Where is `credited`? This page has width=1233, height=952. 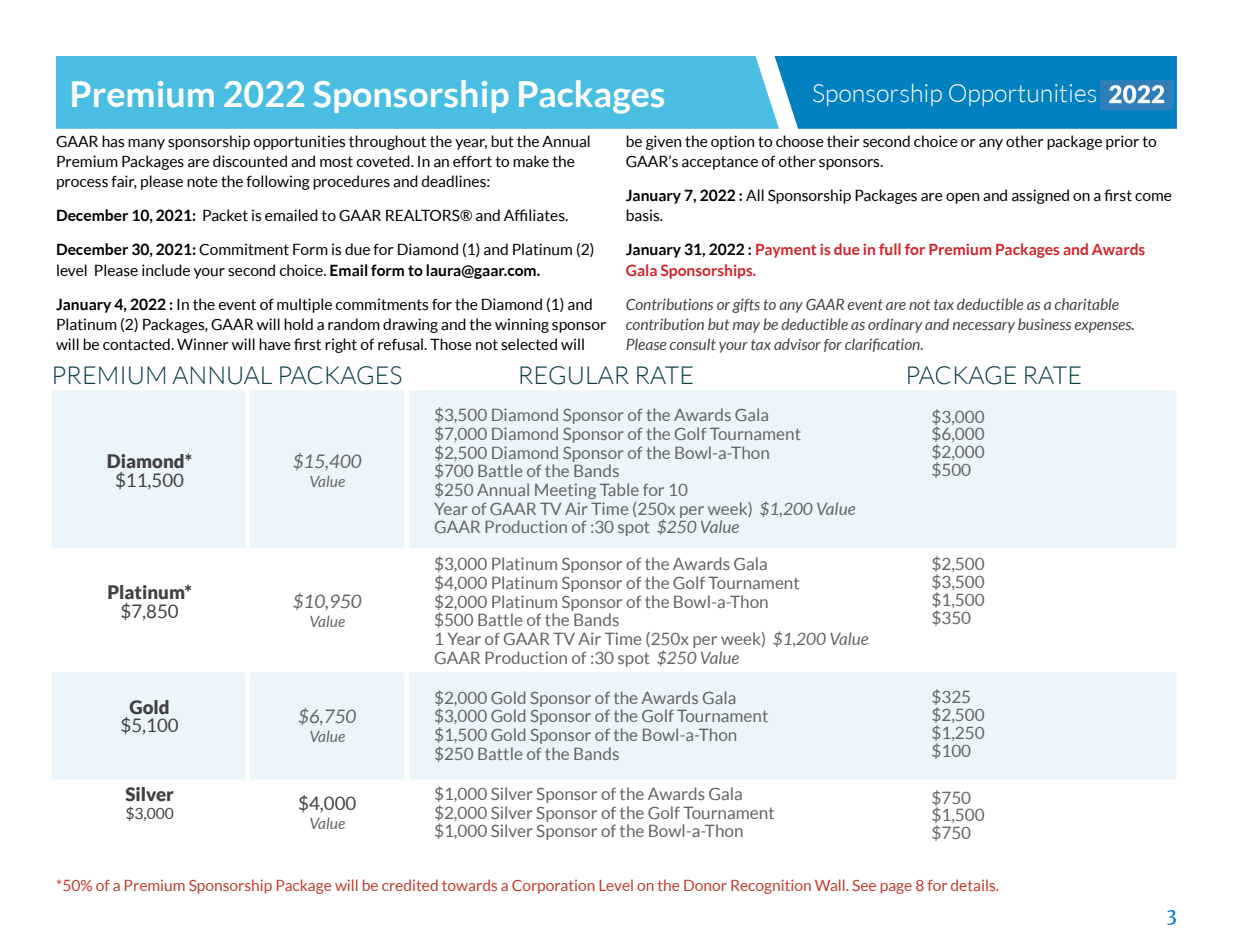 credited is located at coordinates (410, 885).
